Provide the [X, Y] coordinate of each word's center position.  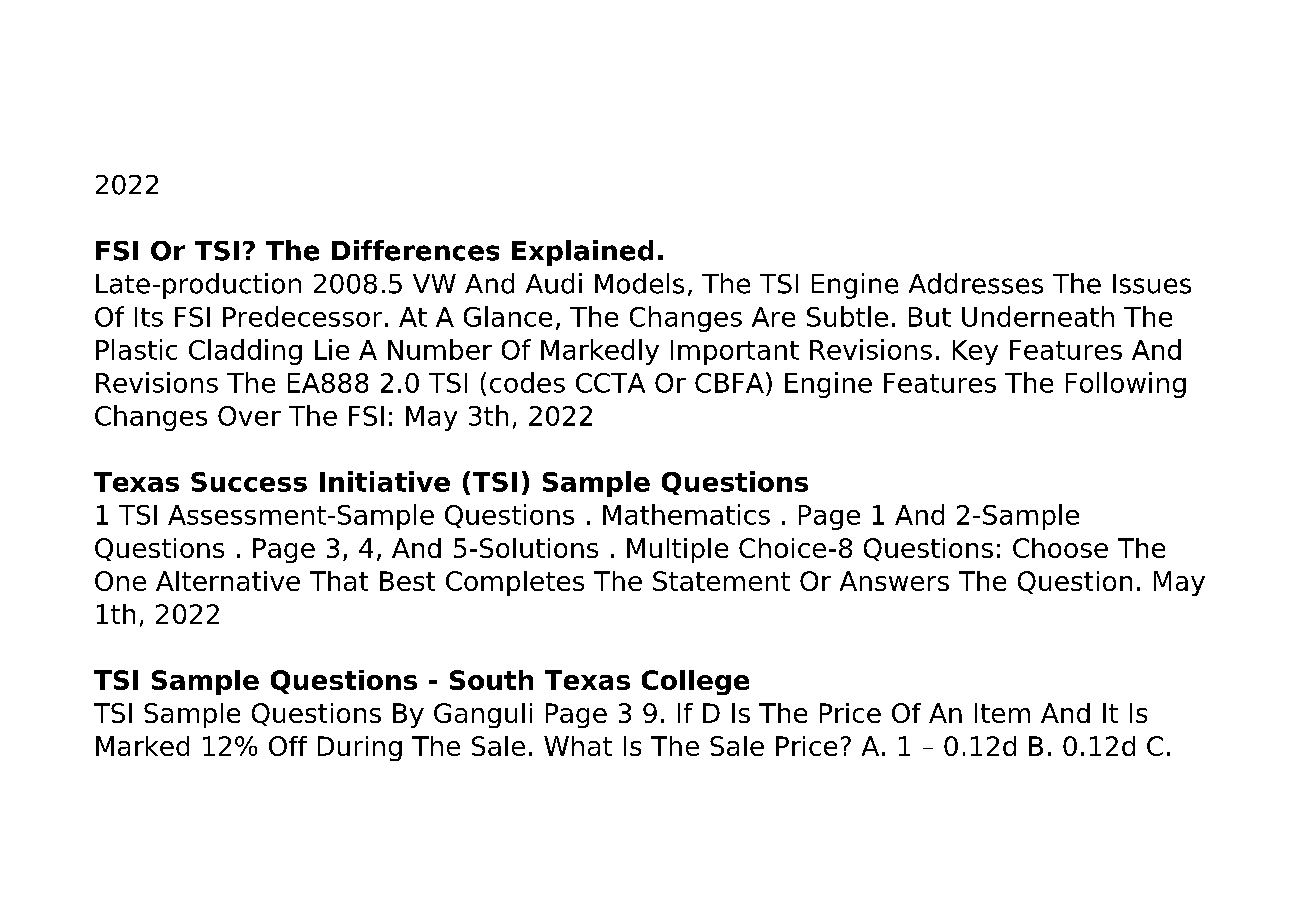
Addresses [976, 283]
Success [249, 482]
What [578, 746]
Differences [415, 250]
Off [288, 746]
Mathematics [686, 514]
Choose [1060, 548]
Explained [582, 253]
